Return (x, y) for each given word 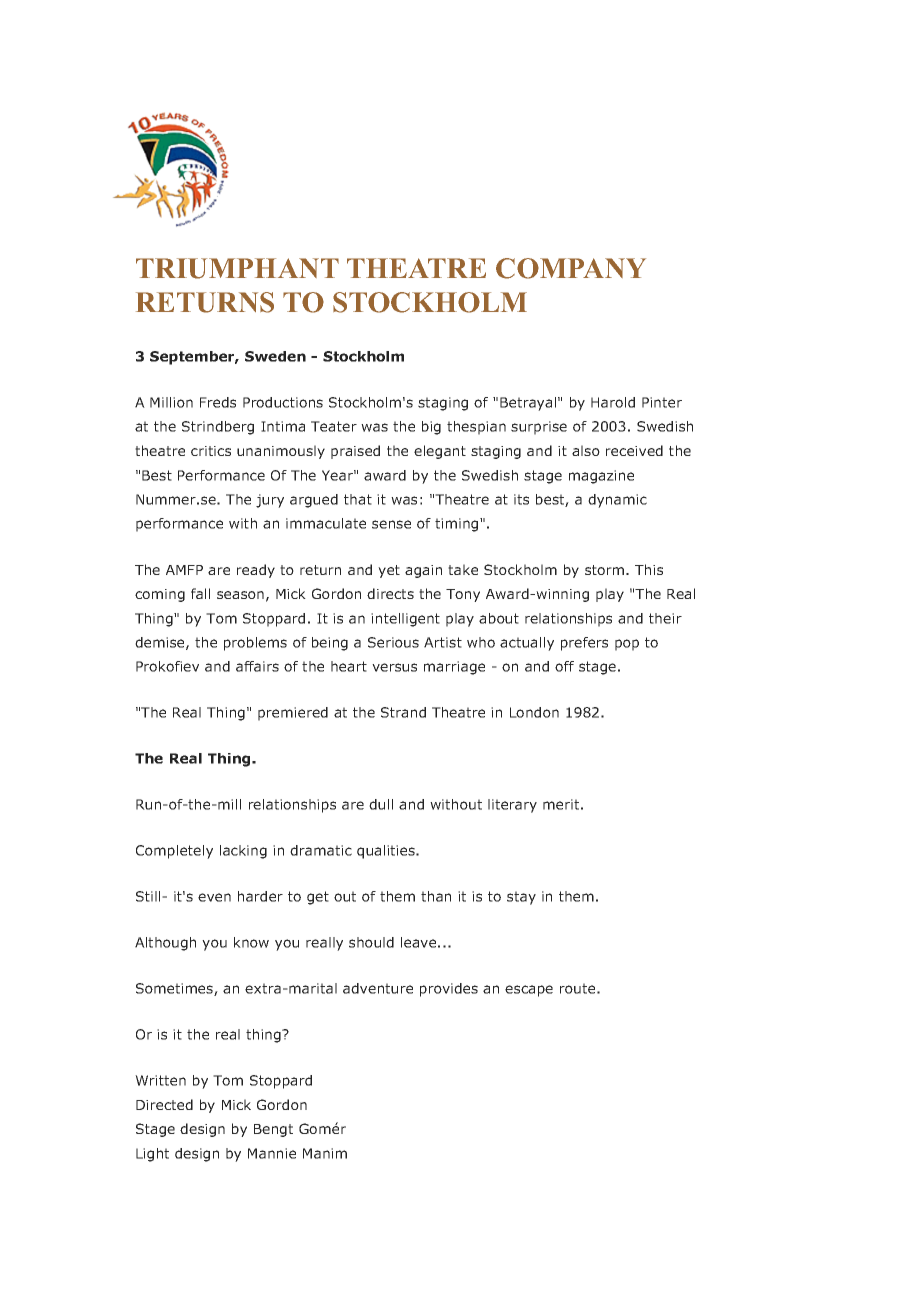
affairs (257, 666)
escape (529, 991)
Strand (403, 712)
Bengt (273, 1130)
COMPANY (571, 268)
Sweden (275, 356)
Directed (164, 1104)
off (564, 666)
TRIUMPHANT (237, 268)
